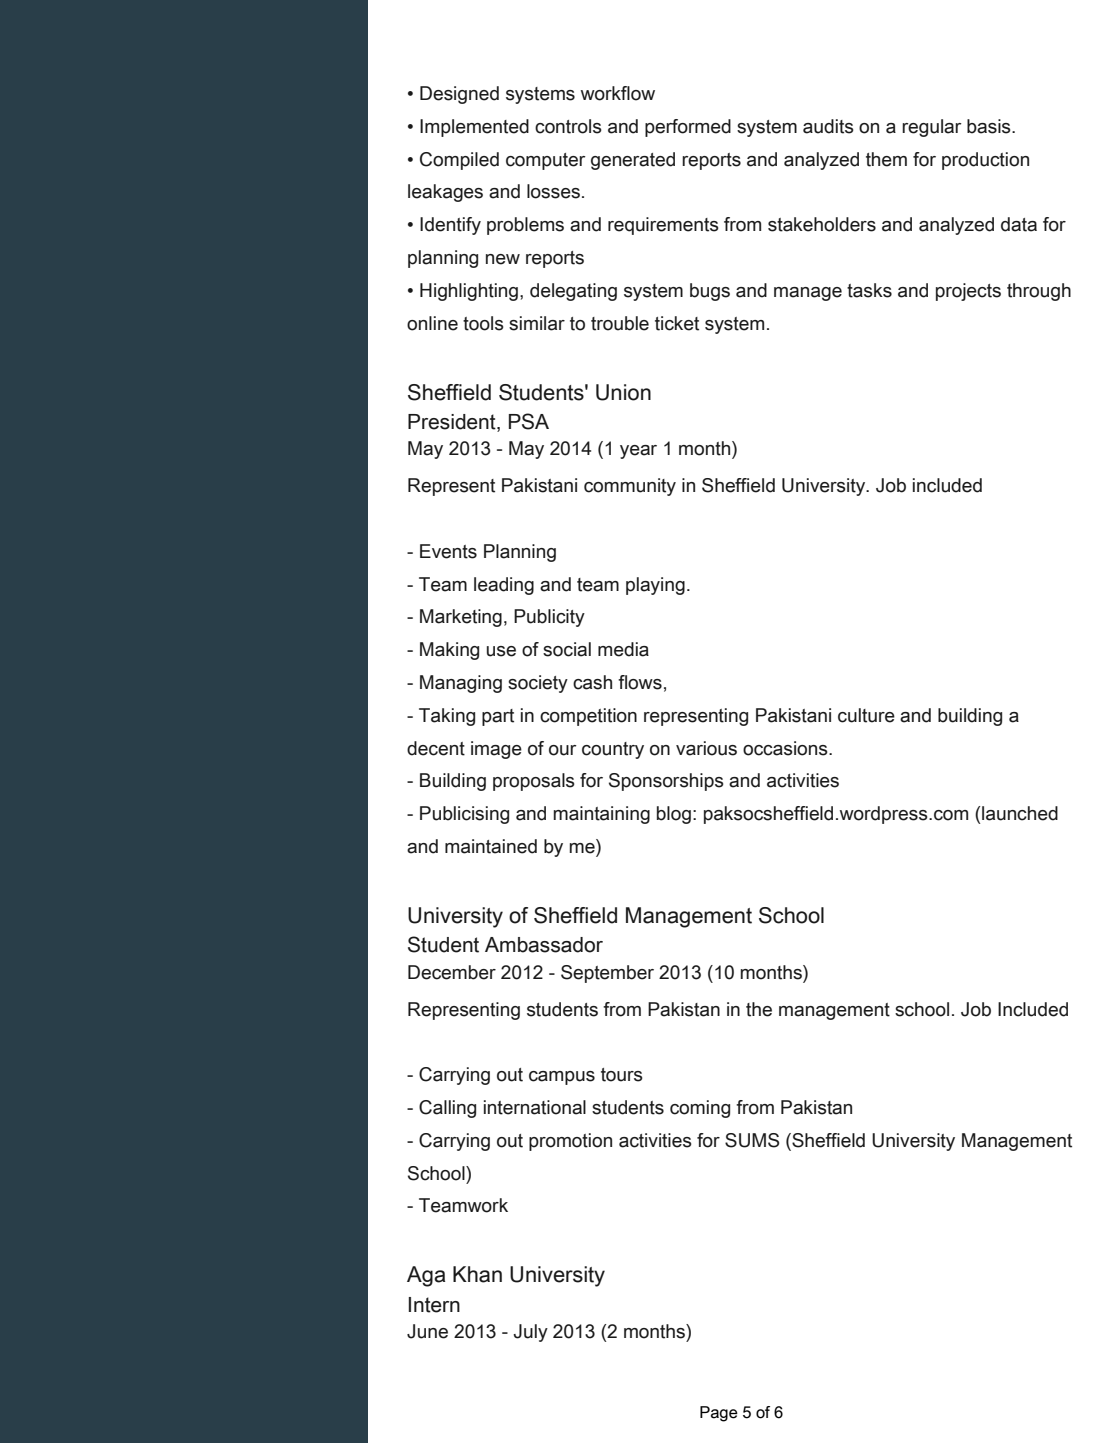 This document has height=1443, width=1115. I want to click on various, so click(706, 748).
